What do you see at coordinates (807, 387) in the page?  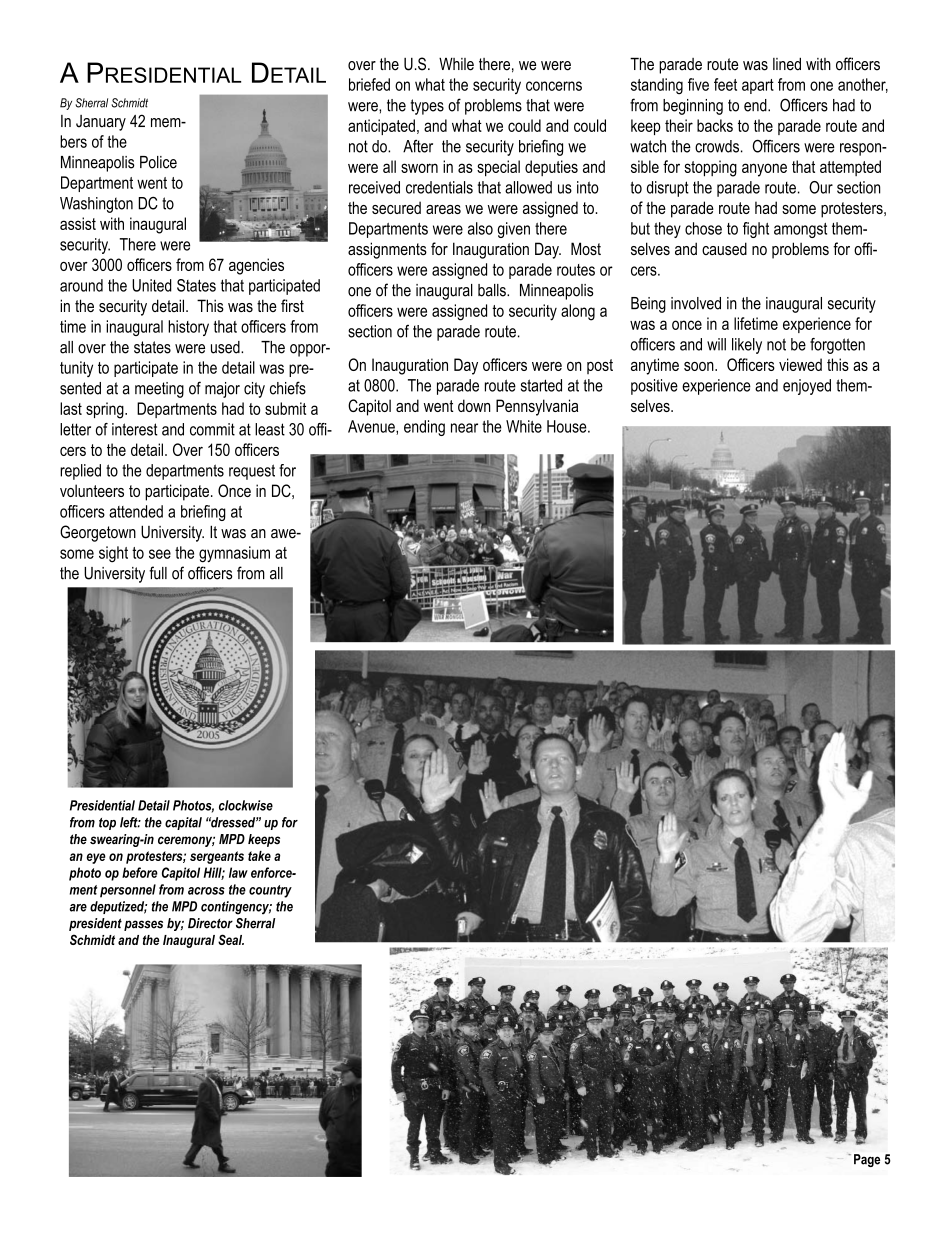 I see `enjoyed` at bounding box center [807, 387].
